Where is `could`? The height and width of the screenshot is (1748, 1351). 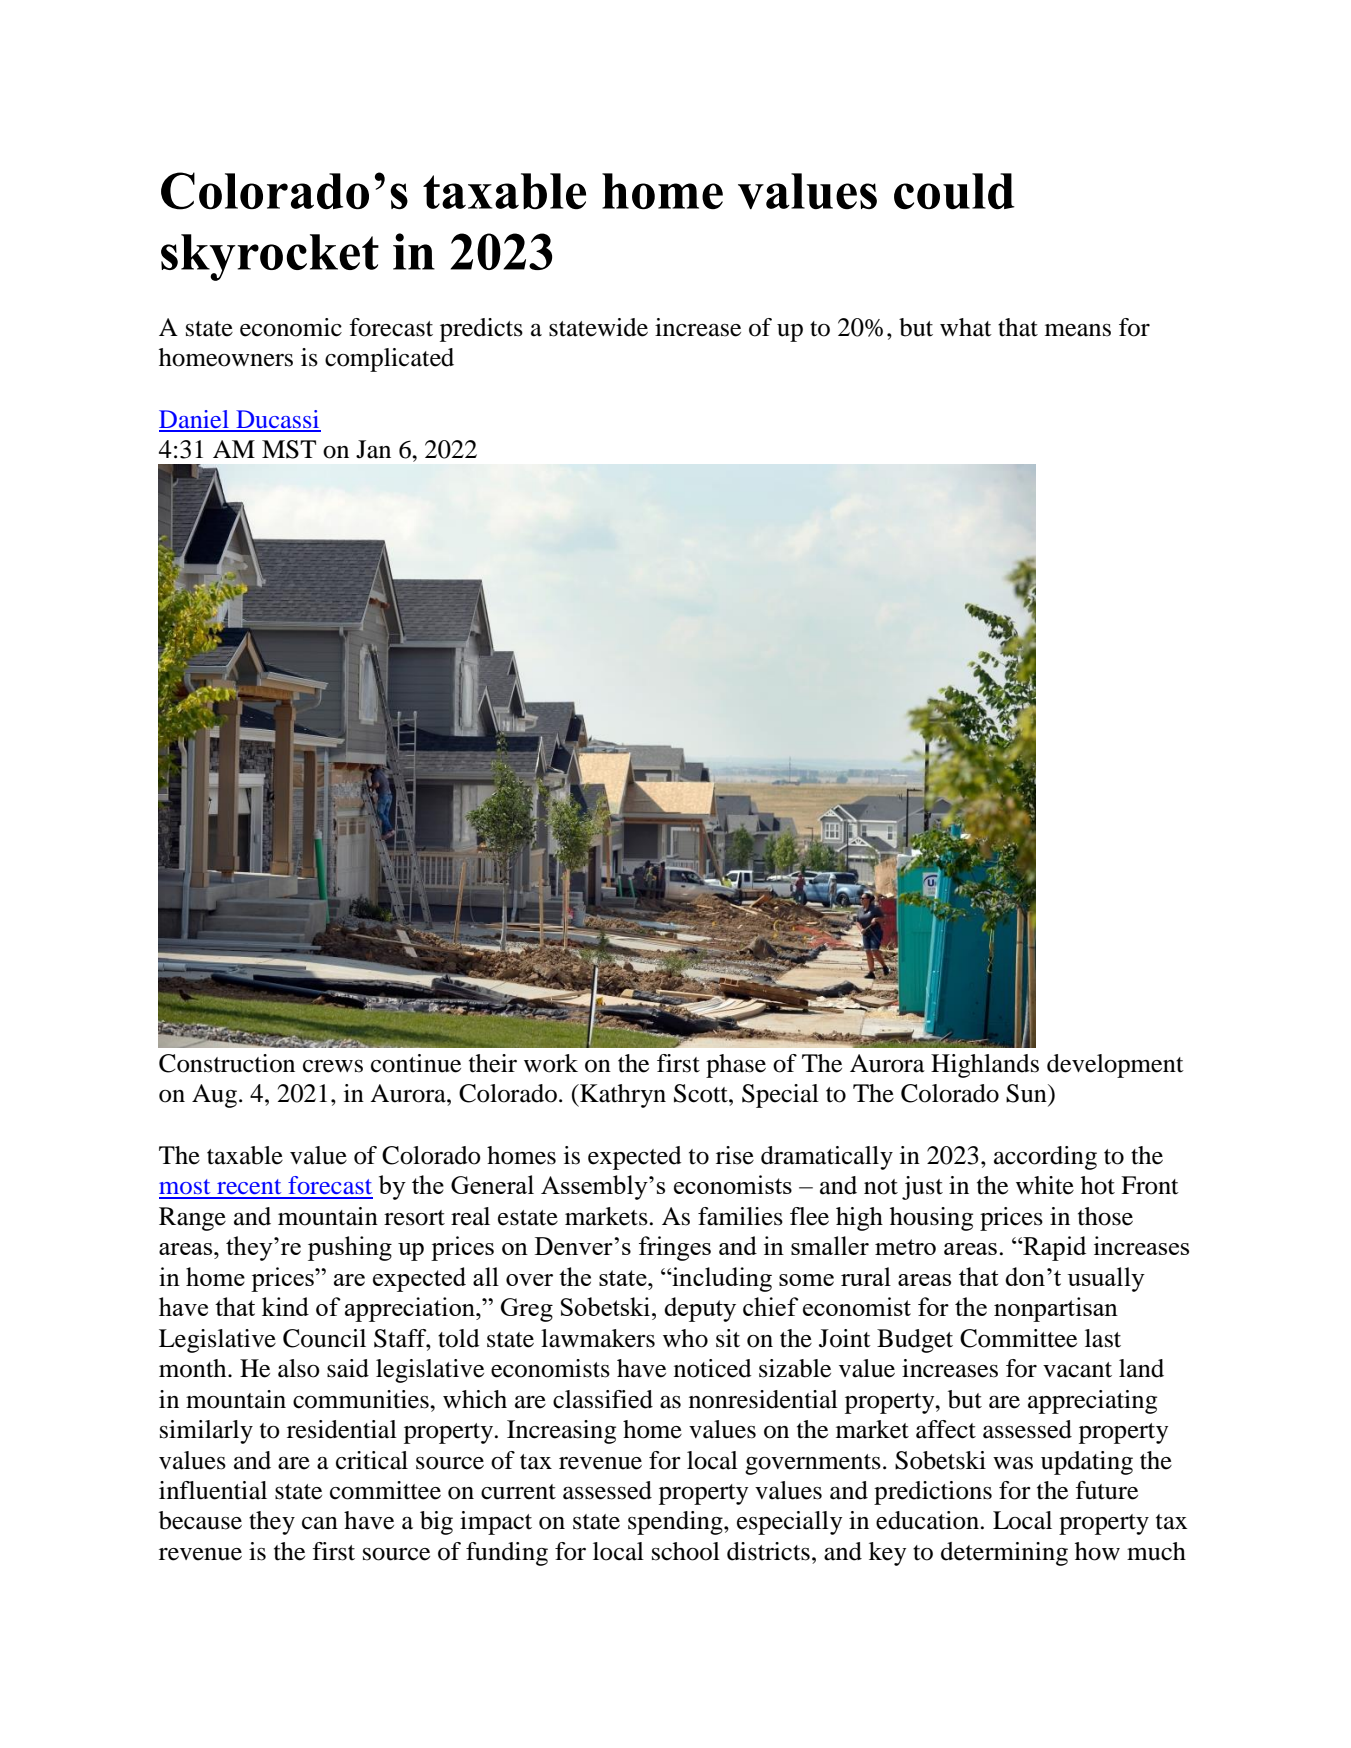 could is located at coordinates (954, 191).
